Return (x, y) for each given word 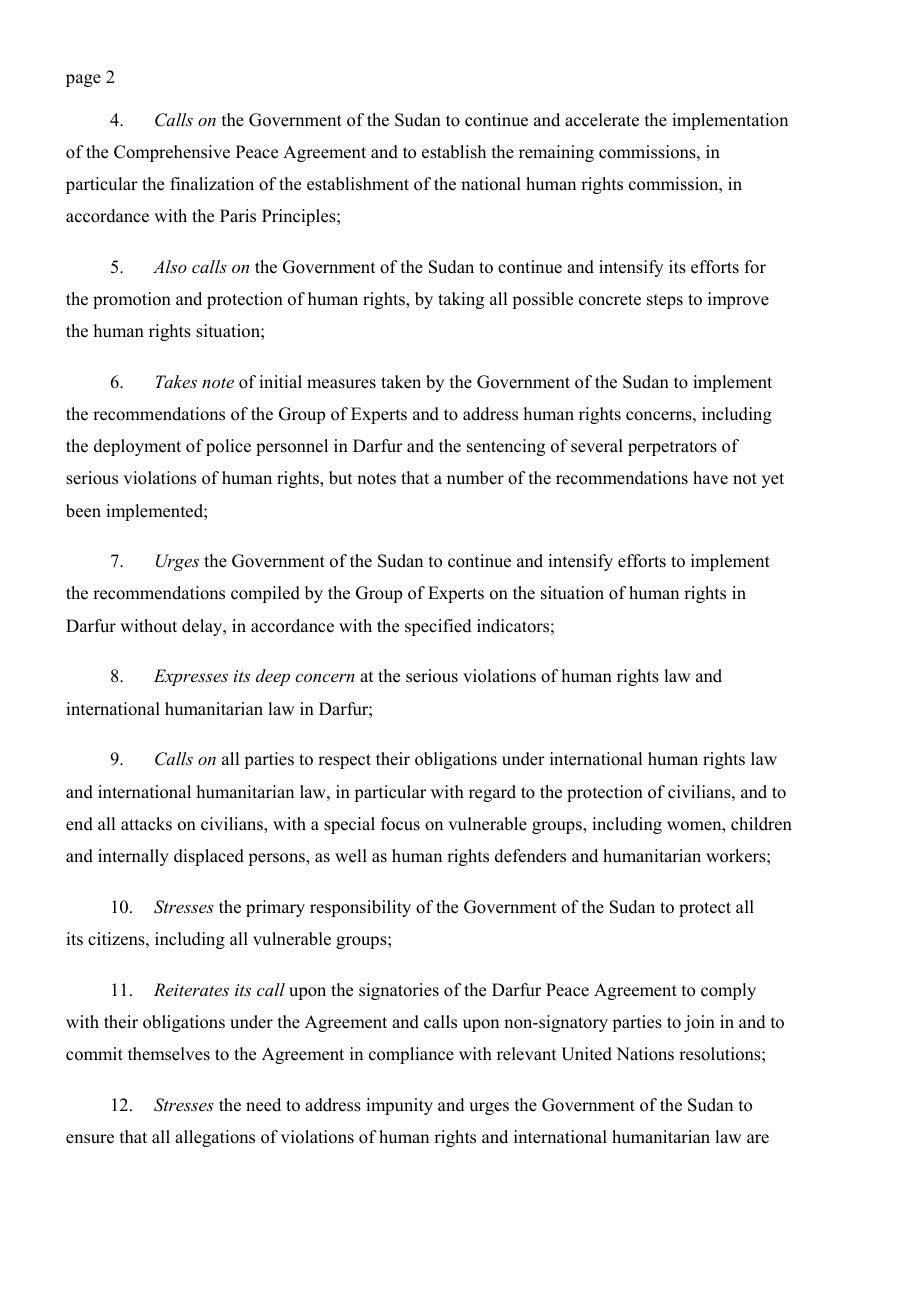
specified (438, 627)
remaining (556, 153)
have (710, 478)
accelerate (602, 120)
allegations (215, 1138)
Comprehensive (172, 153)
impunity (399, 1106)
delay (203, 627)
